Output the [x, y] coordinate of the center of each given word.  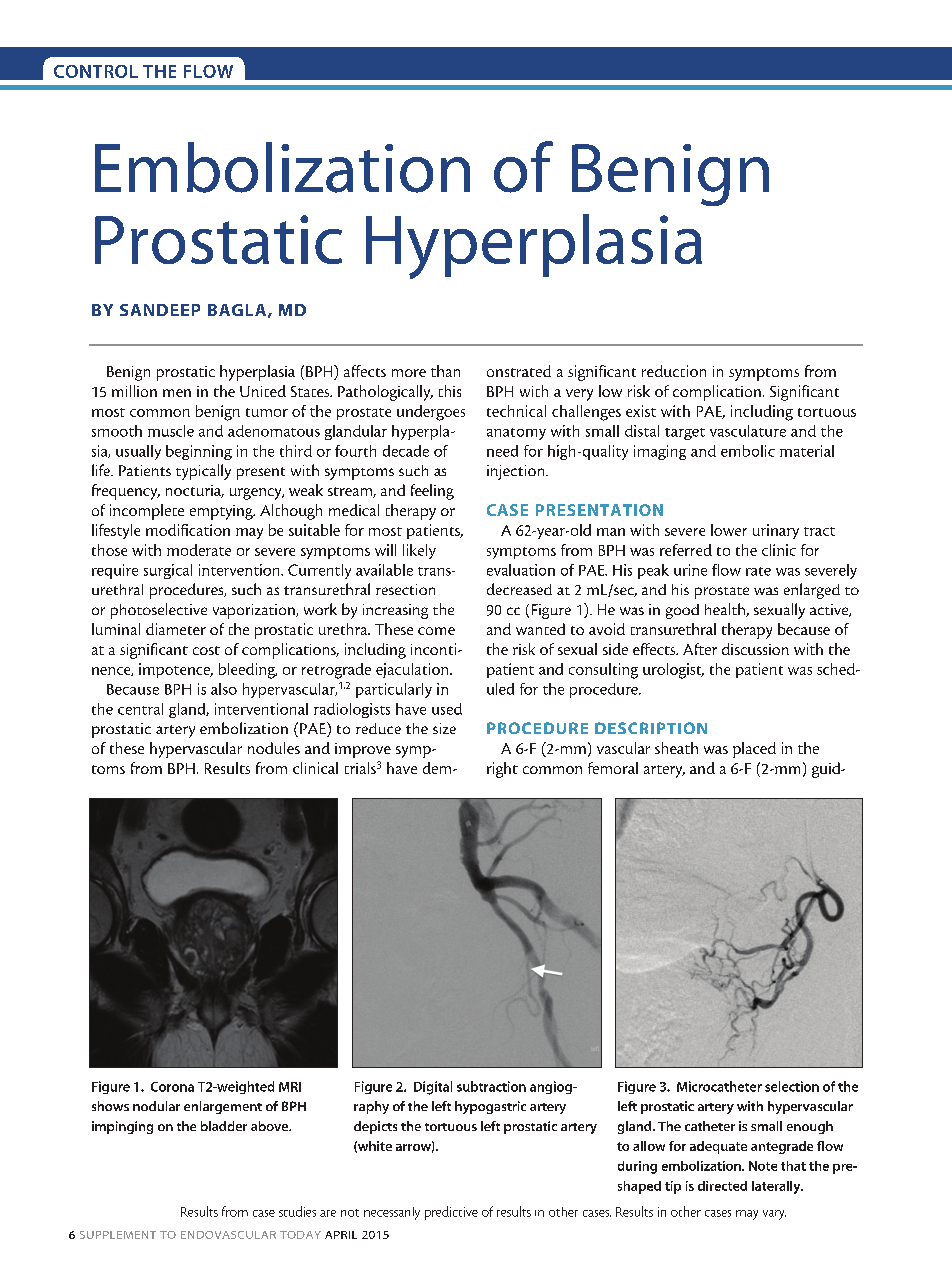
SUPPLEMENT [118, 1235]
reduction [674, 371]
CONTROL [96, 71]
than [445, 371]
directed [722, 1186]
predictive [451, 1213]
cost [206, 650]
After [700, 649]
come [436, 631]
